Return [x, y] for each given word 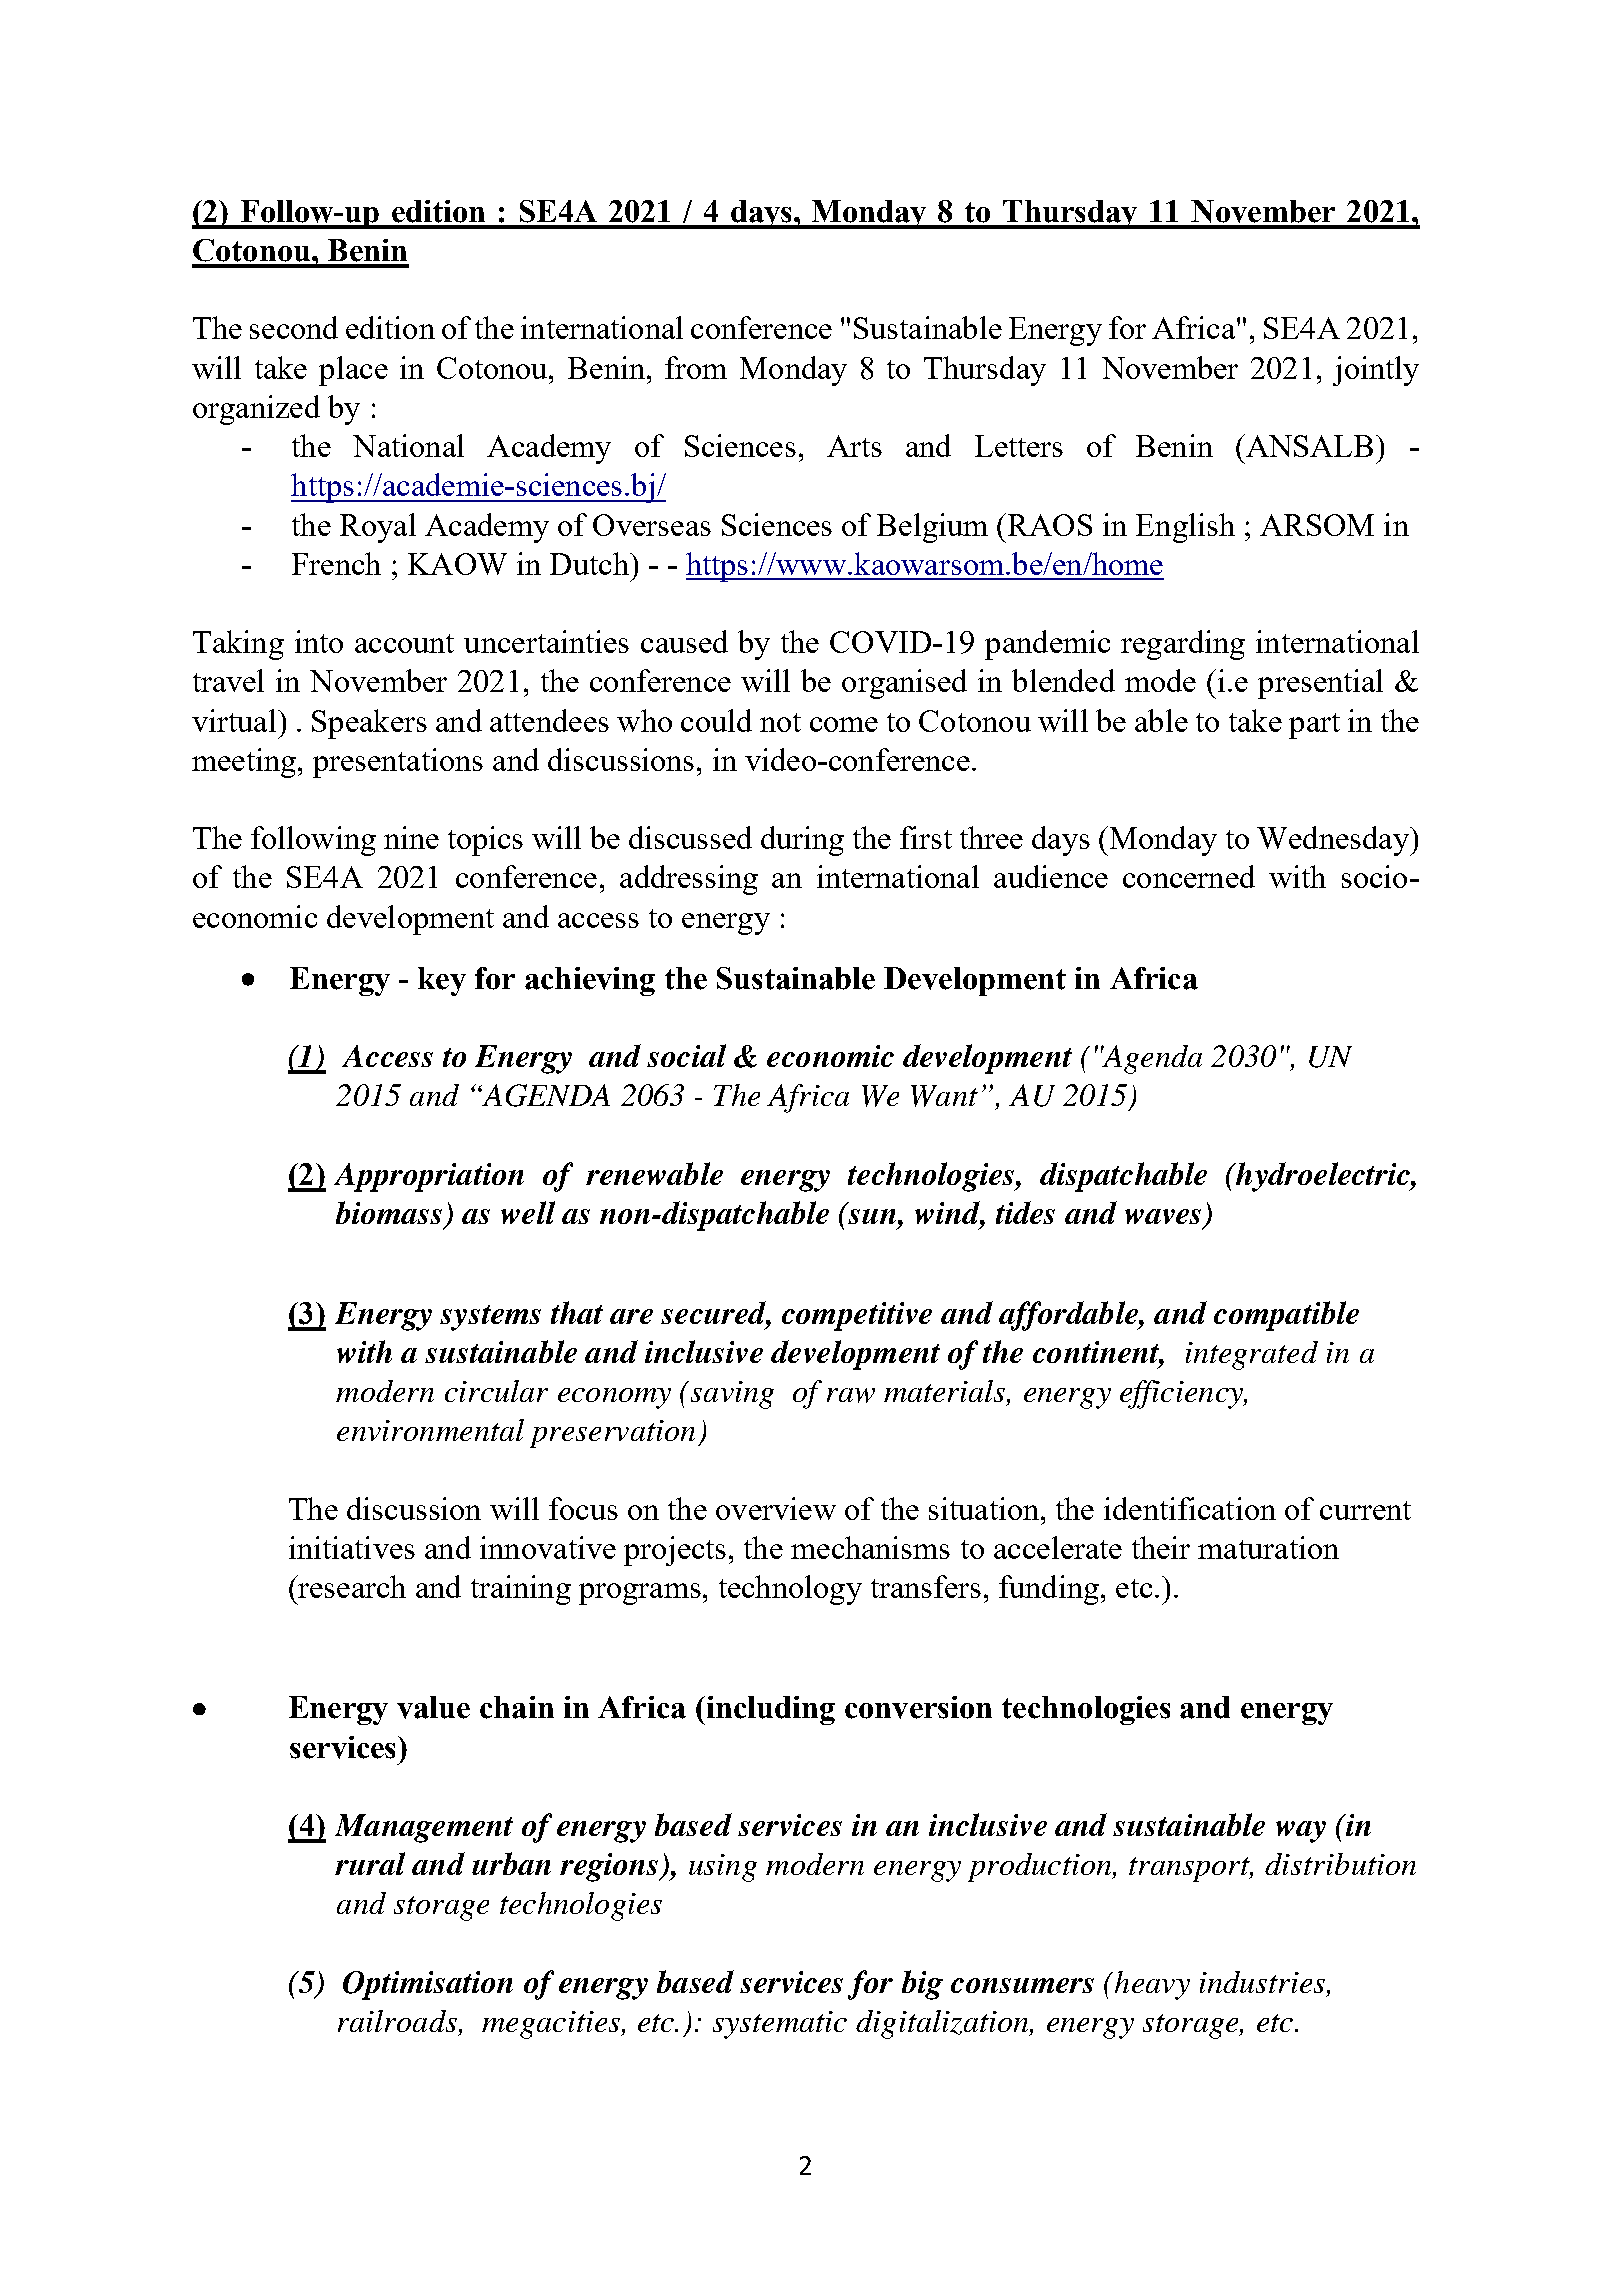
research [351, 1586]
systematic [780, 2025]
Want [944, 1096]
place [353, 371]
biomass [389, 1212]
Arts [854, 446]
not [780, 722]
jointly [1376, 371]
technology [790, 1590]
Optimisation [428, 1985]
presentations [398, 763]
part [1314, 726]
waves [1163, 1216]
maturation [1268, 1547]
